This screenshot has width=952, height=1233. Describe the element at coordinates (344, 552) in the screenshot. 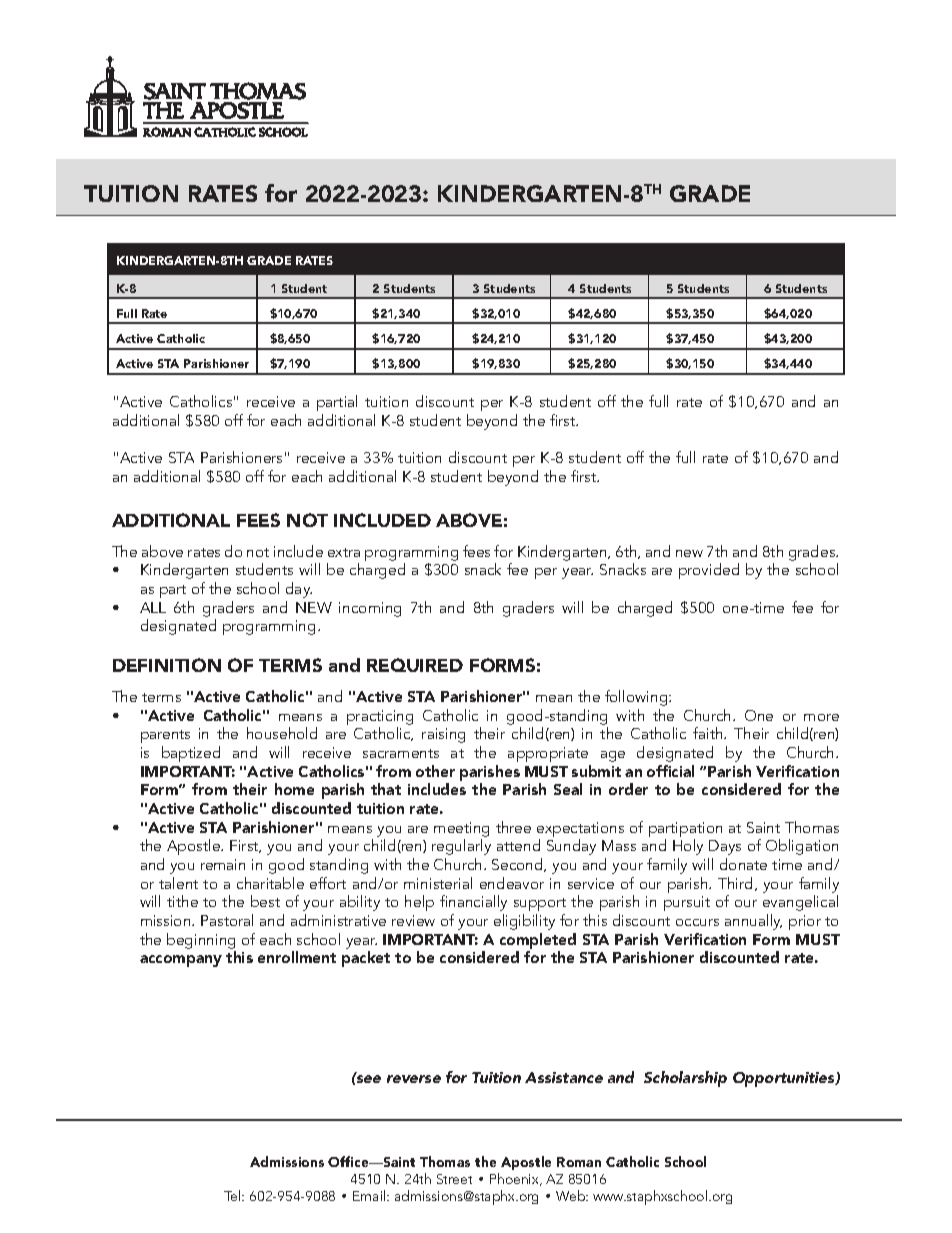

I see `extra` at that location.
